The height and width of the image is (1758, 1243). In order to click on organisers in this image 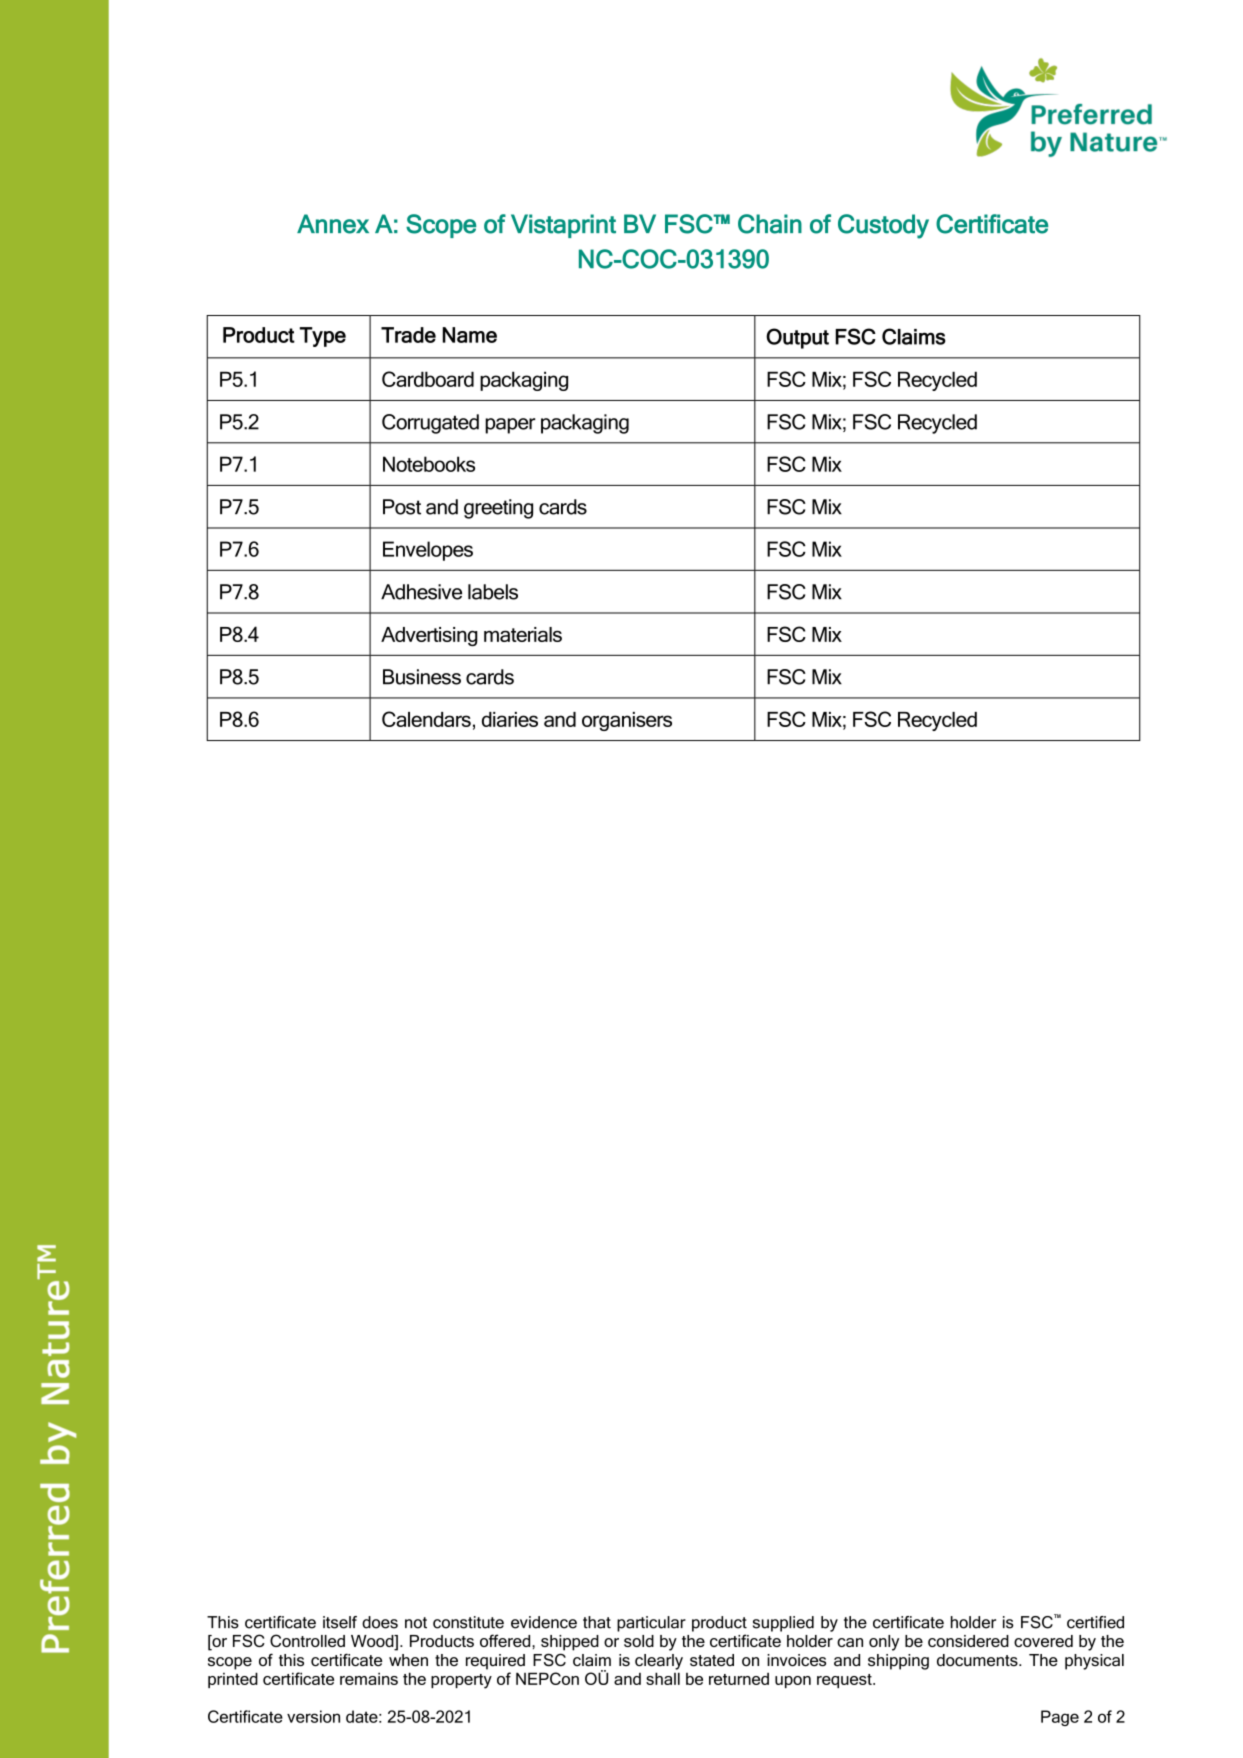, I will do `click(627, 721)`.
